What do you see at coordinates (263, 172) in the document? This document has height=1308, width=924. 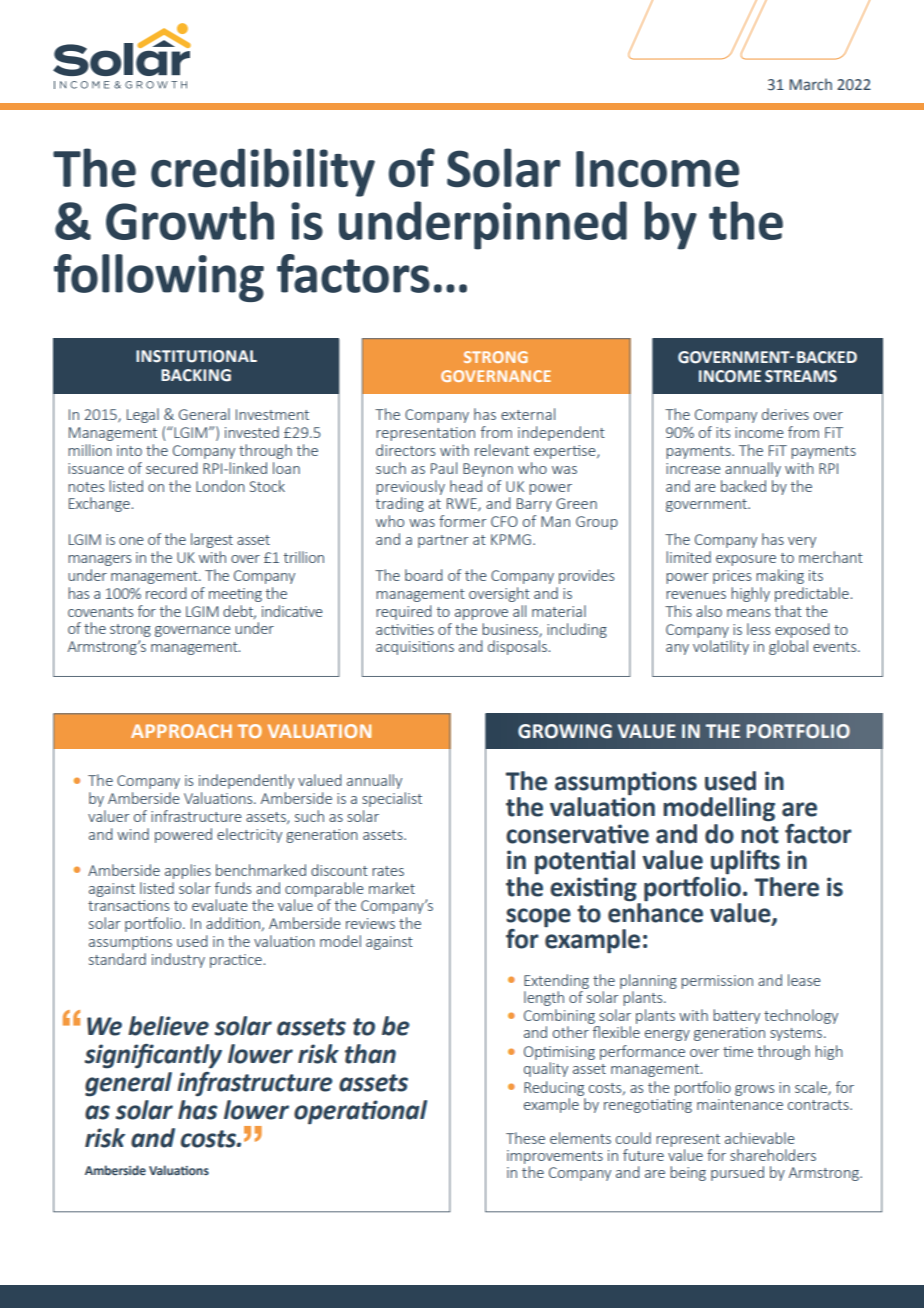 I see `credibility` at bounding box center [263, 172].
